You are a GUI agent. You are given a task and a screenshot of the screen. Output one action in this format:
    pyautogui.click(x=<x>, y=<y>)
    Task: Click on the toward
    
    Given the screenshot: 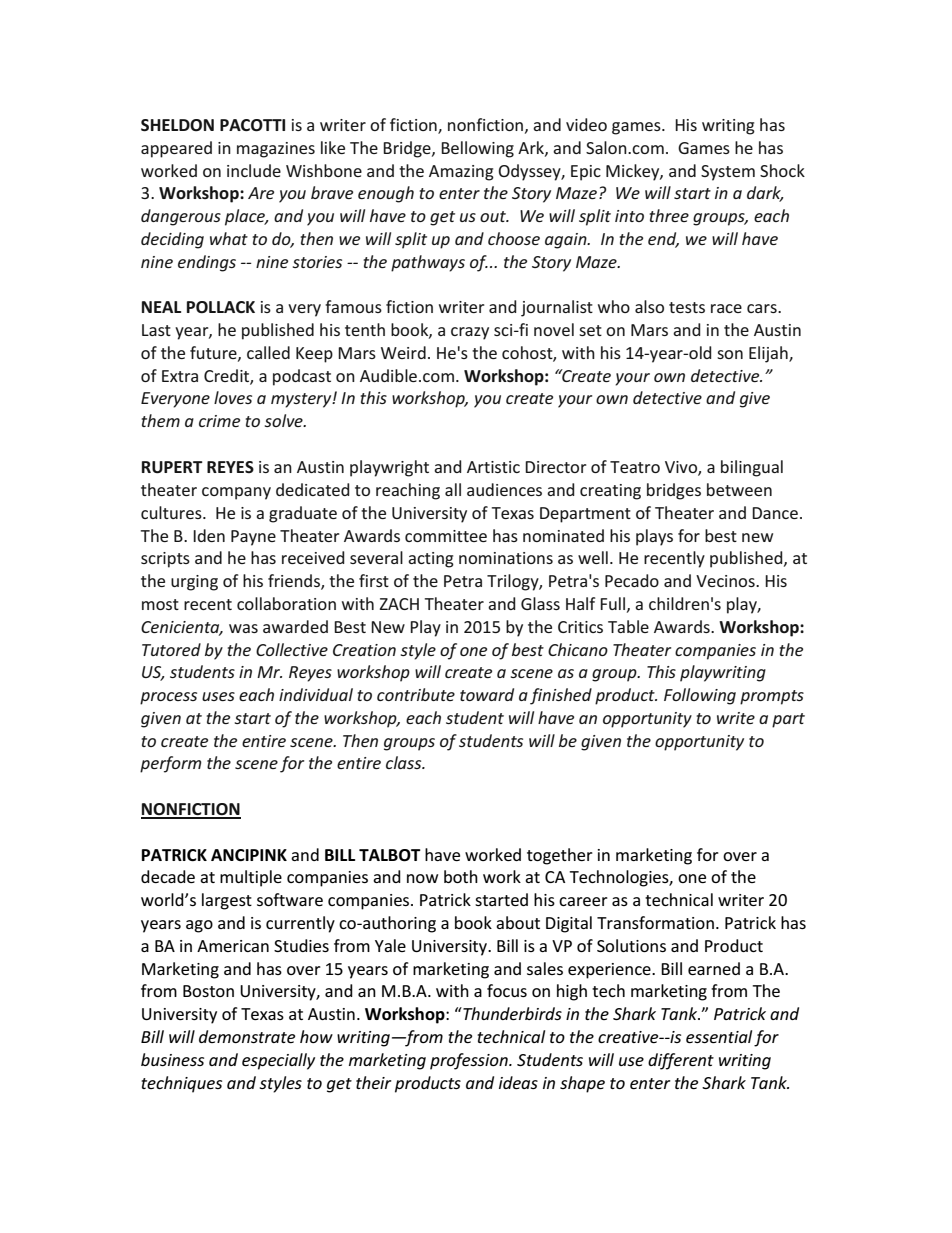 What is the action you would take?
    pyautogui.click(x=487, y=694)
